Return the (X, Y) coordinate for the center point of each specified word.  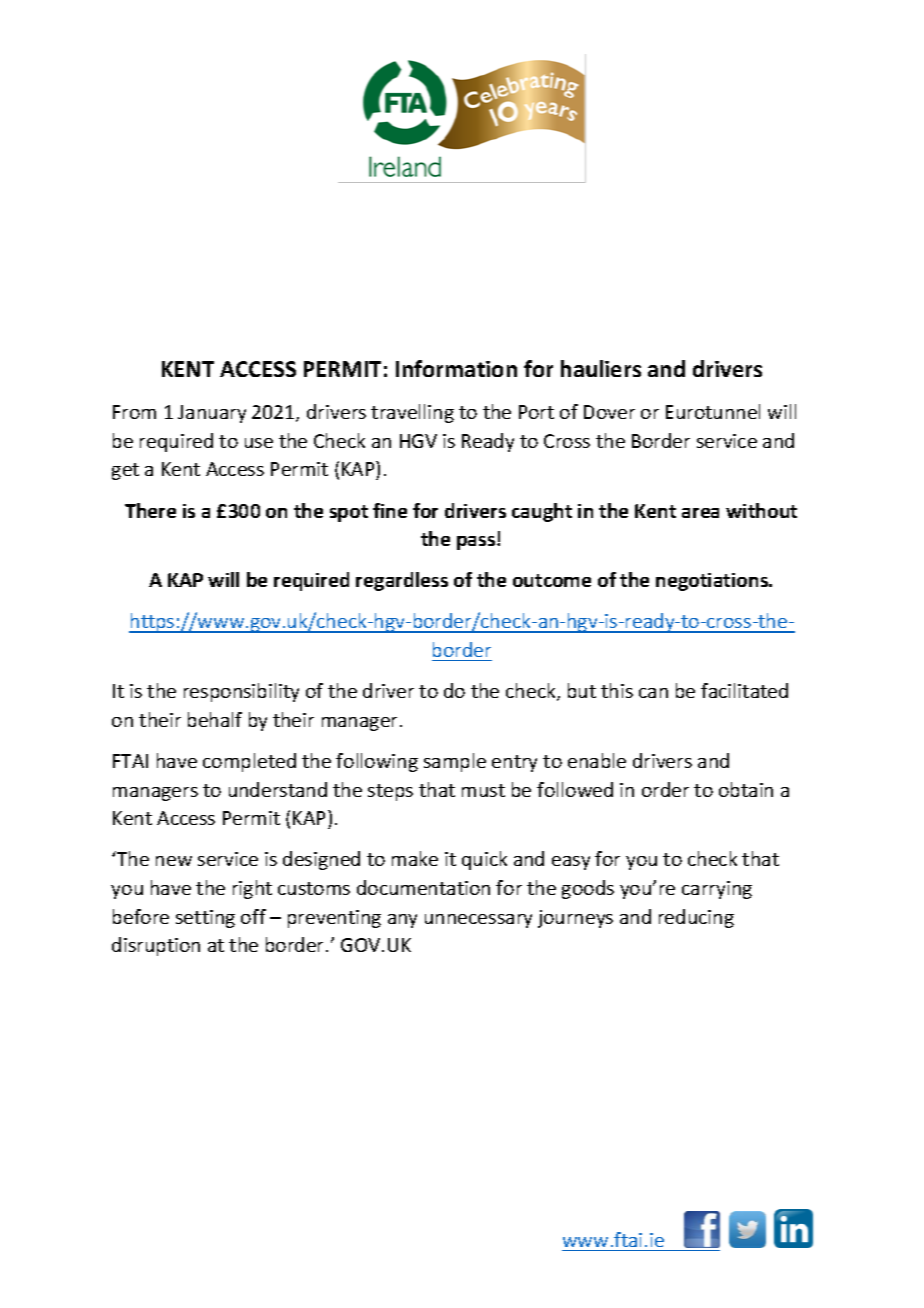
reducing (696, 918)
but (582, 690)
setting (205, 919)
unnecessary (478, 921)
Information (456, 368)
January (212, 414)
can (653, 693)
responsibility (241, 692)
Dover (609, 412)
